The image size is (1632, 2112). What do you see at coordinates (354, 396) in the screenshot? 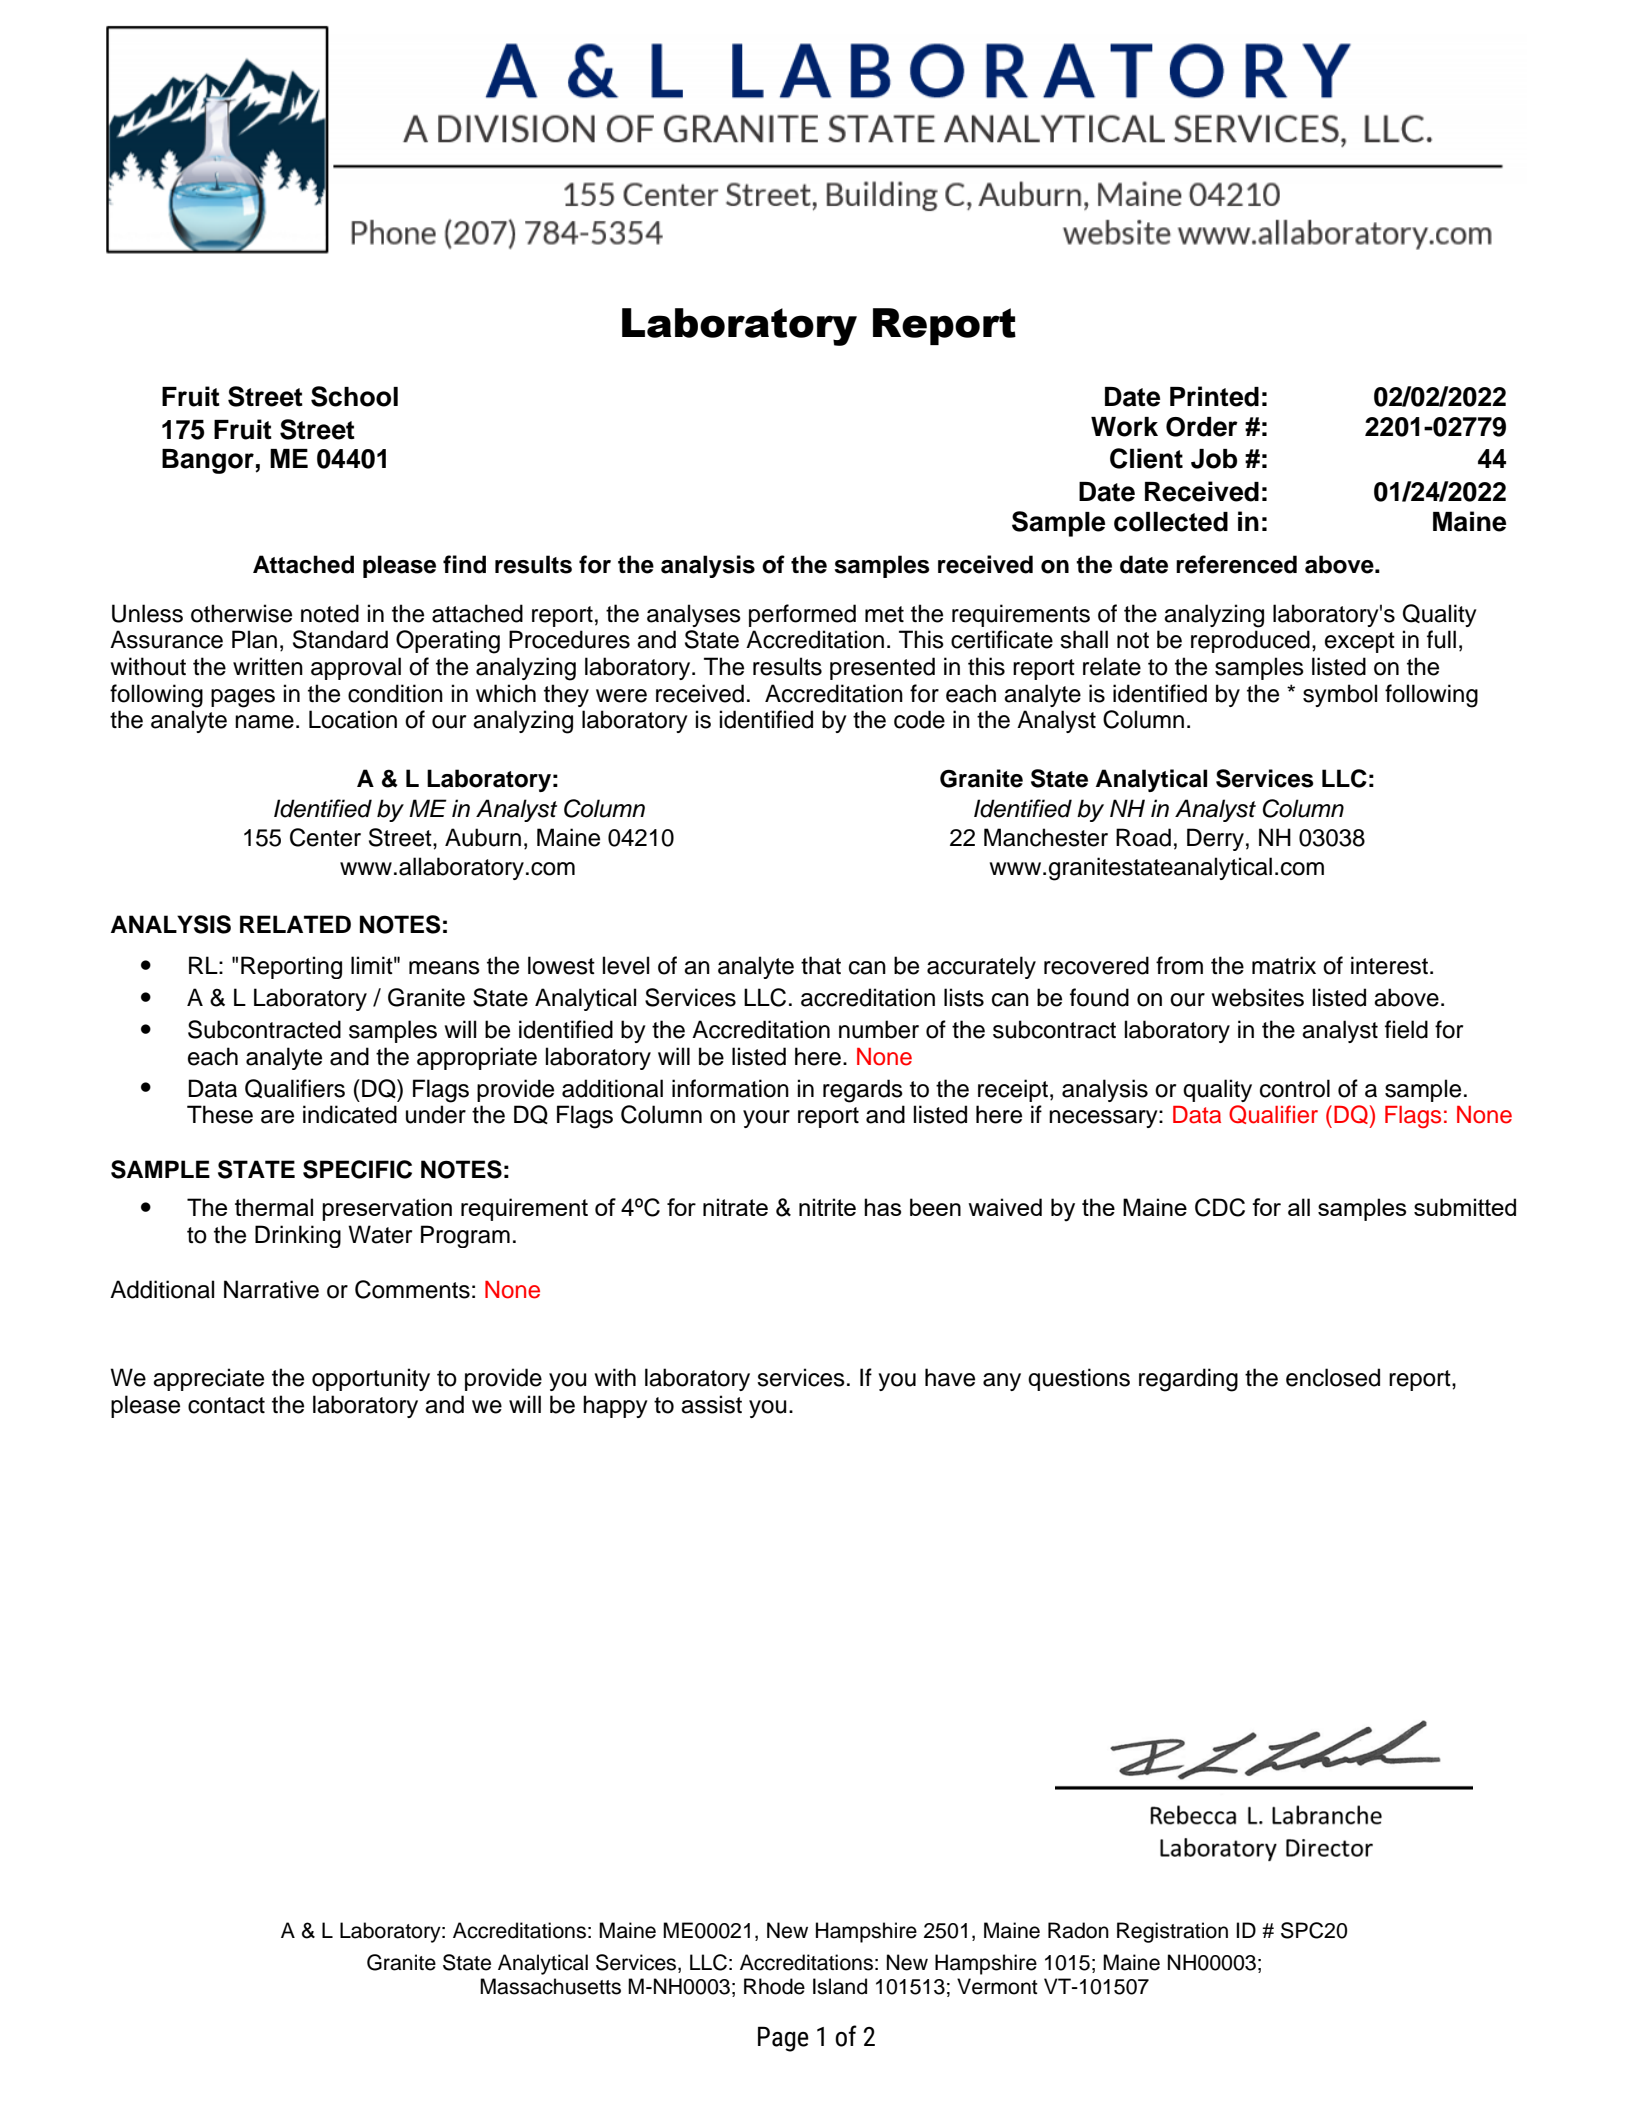
I see `School` at bounding box center [354, 396].
